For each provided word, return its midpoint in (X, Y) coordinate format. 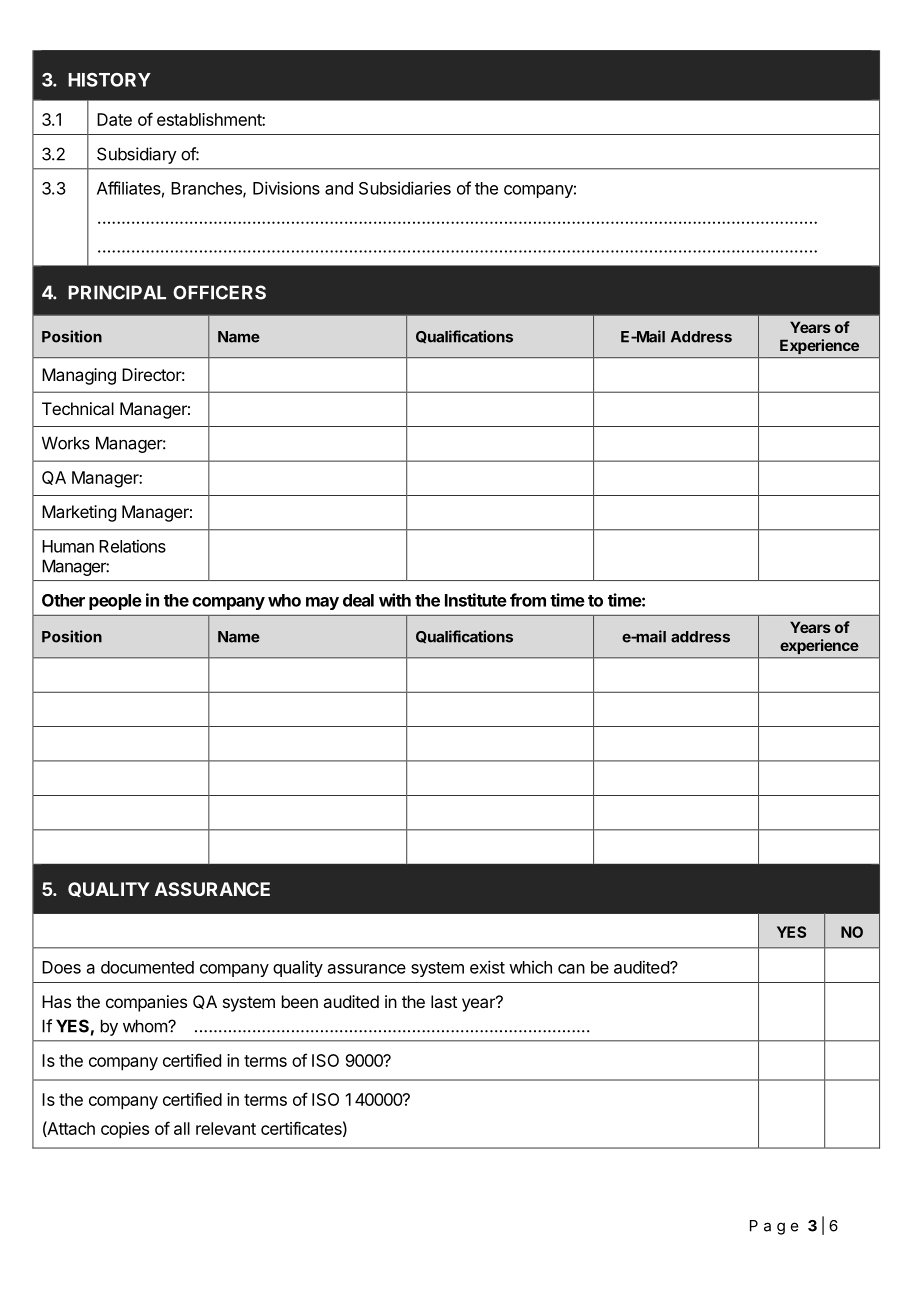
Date (114, 119)
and (339, 188)
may (322, 603)
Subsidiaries (405, 188)
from (528, 600)
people (115, 602)
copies (125, 1130)
